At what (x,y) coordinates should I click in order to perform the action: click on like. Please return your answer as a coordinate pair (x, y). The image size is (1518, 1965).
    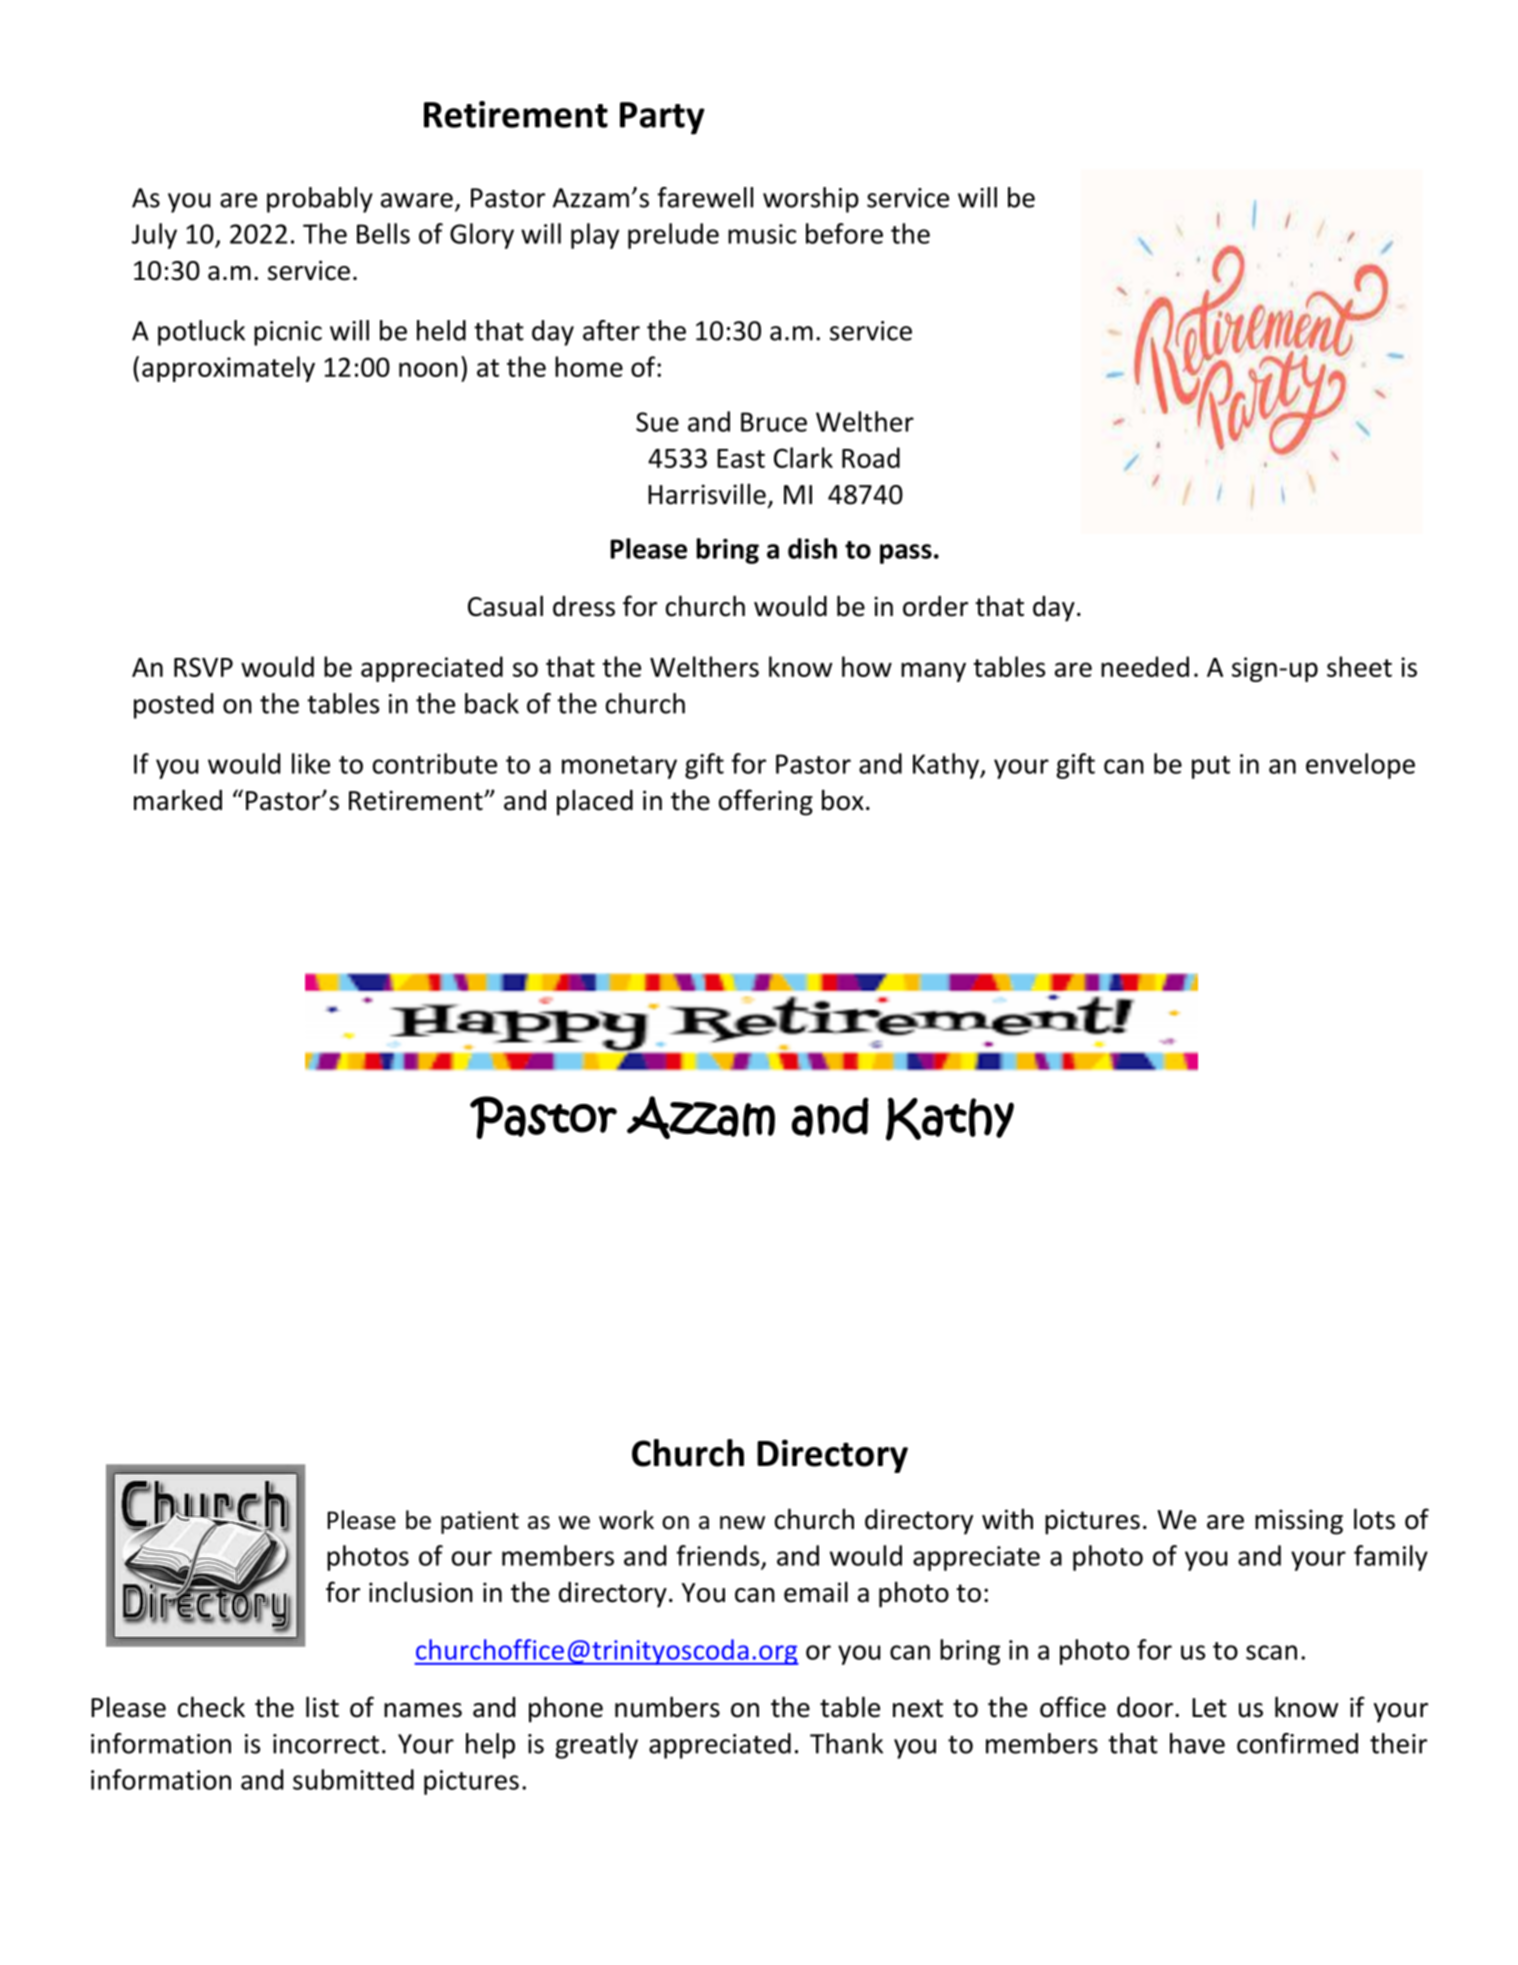
    Looking at the image, I should click on (311, 763).
